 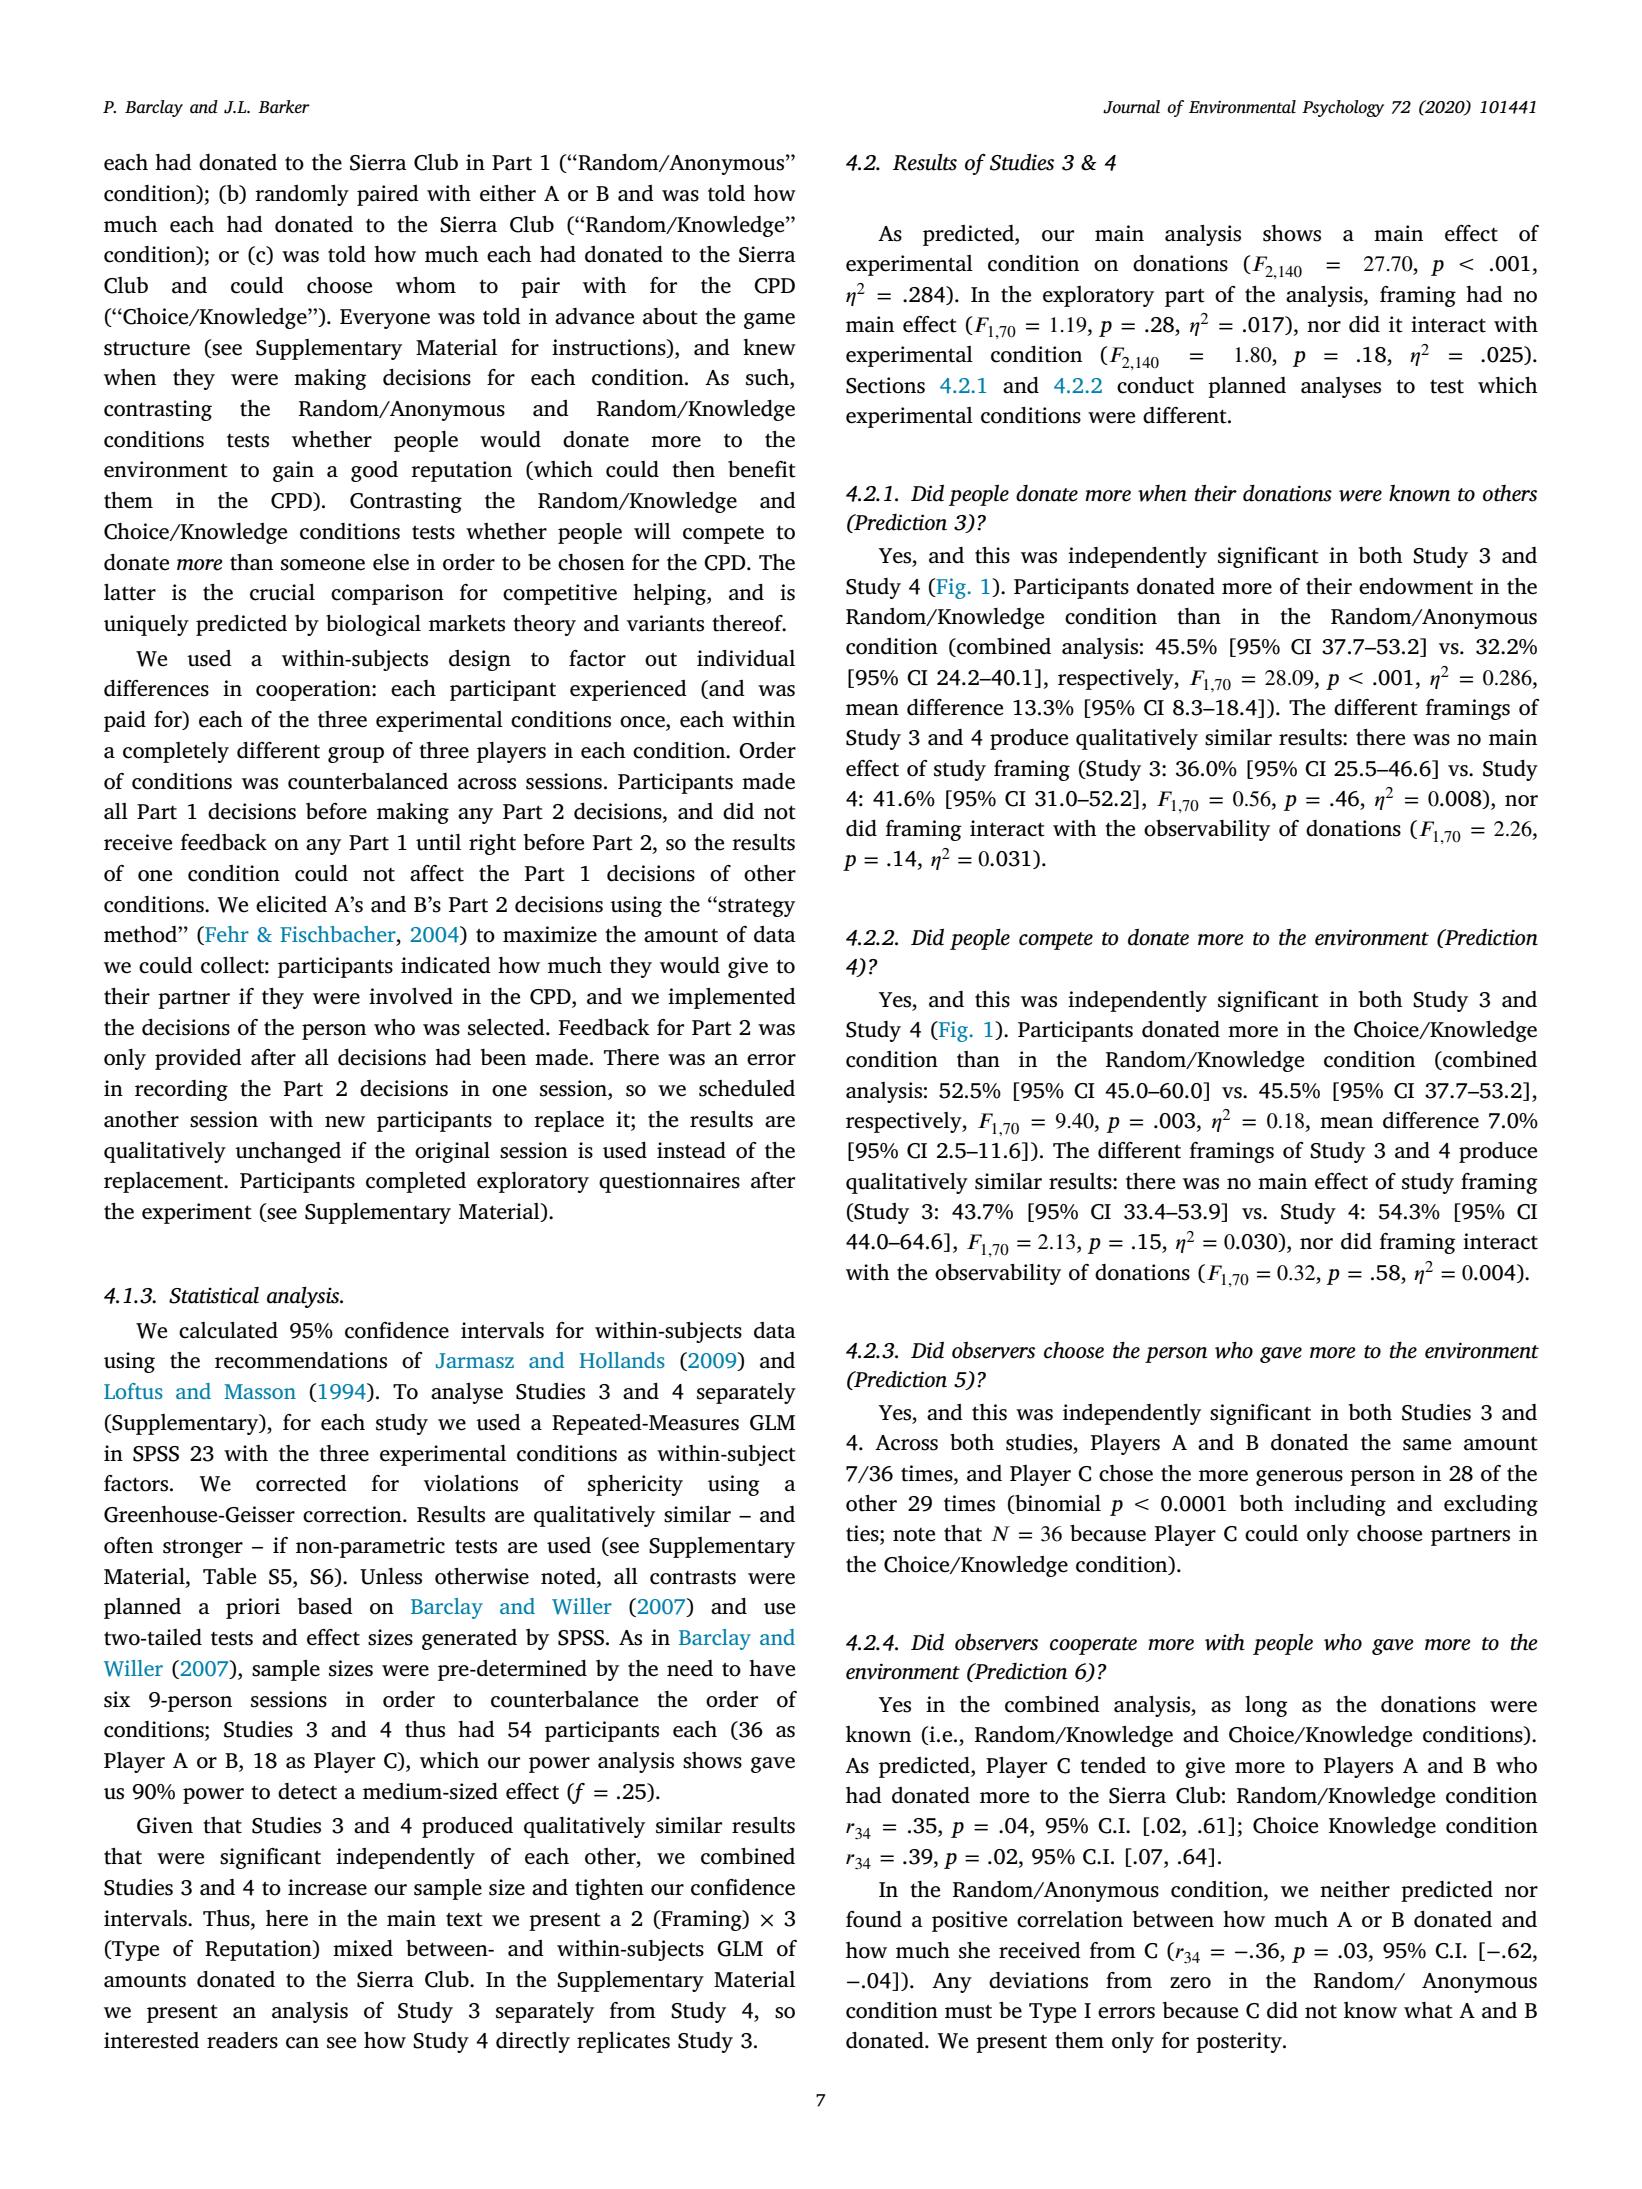 I want to click on Psychology, so click(x=1343, y=108).
